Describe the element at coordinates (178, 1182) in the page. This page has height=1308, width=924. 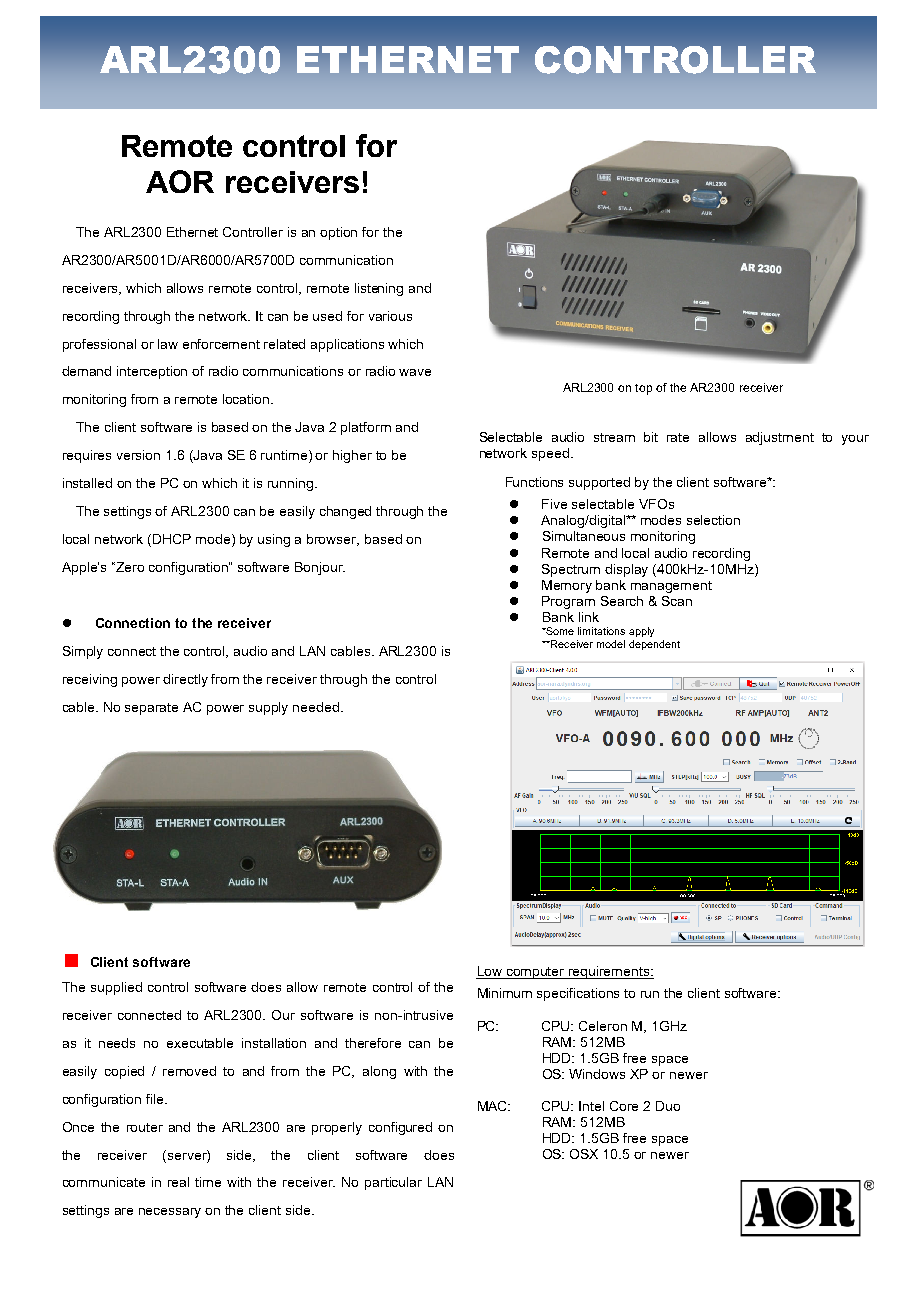
I see `real` at that location.
